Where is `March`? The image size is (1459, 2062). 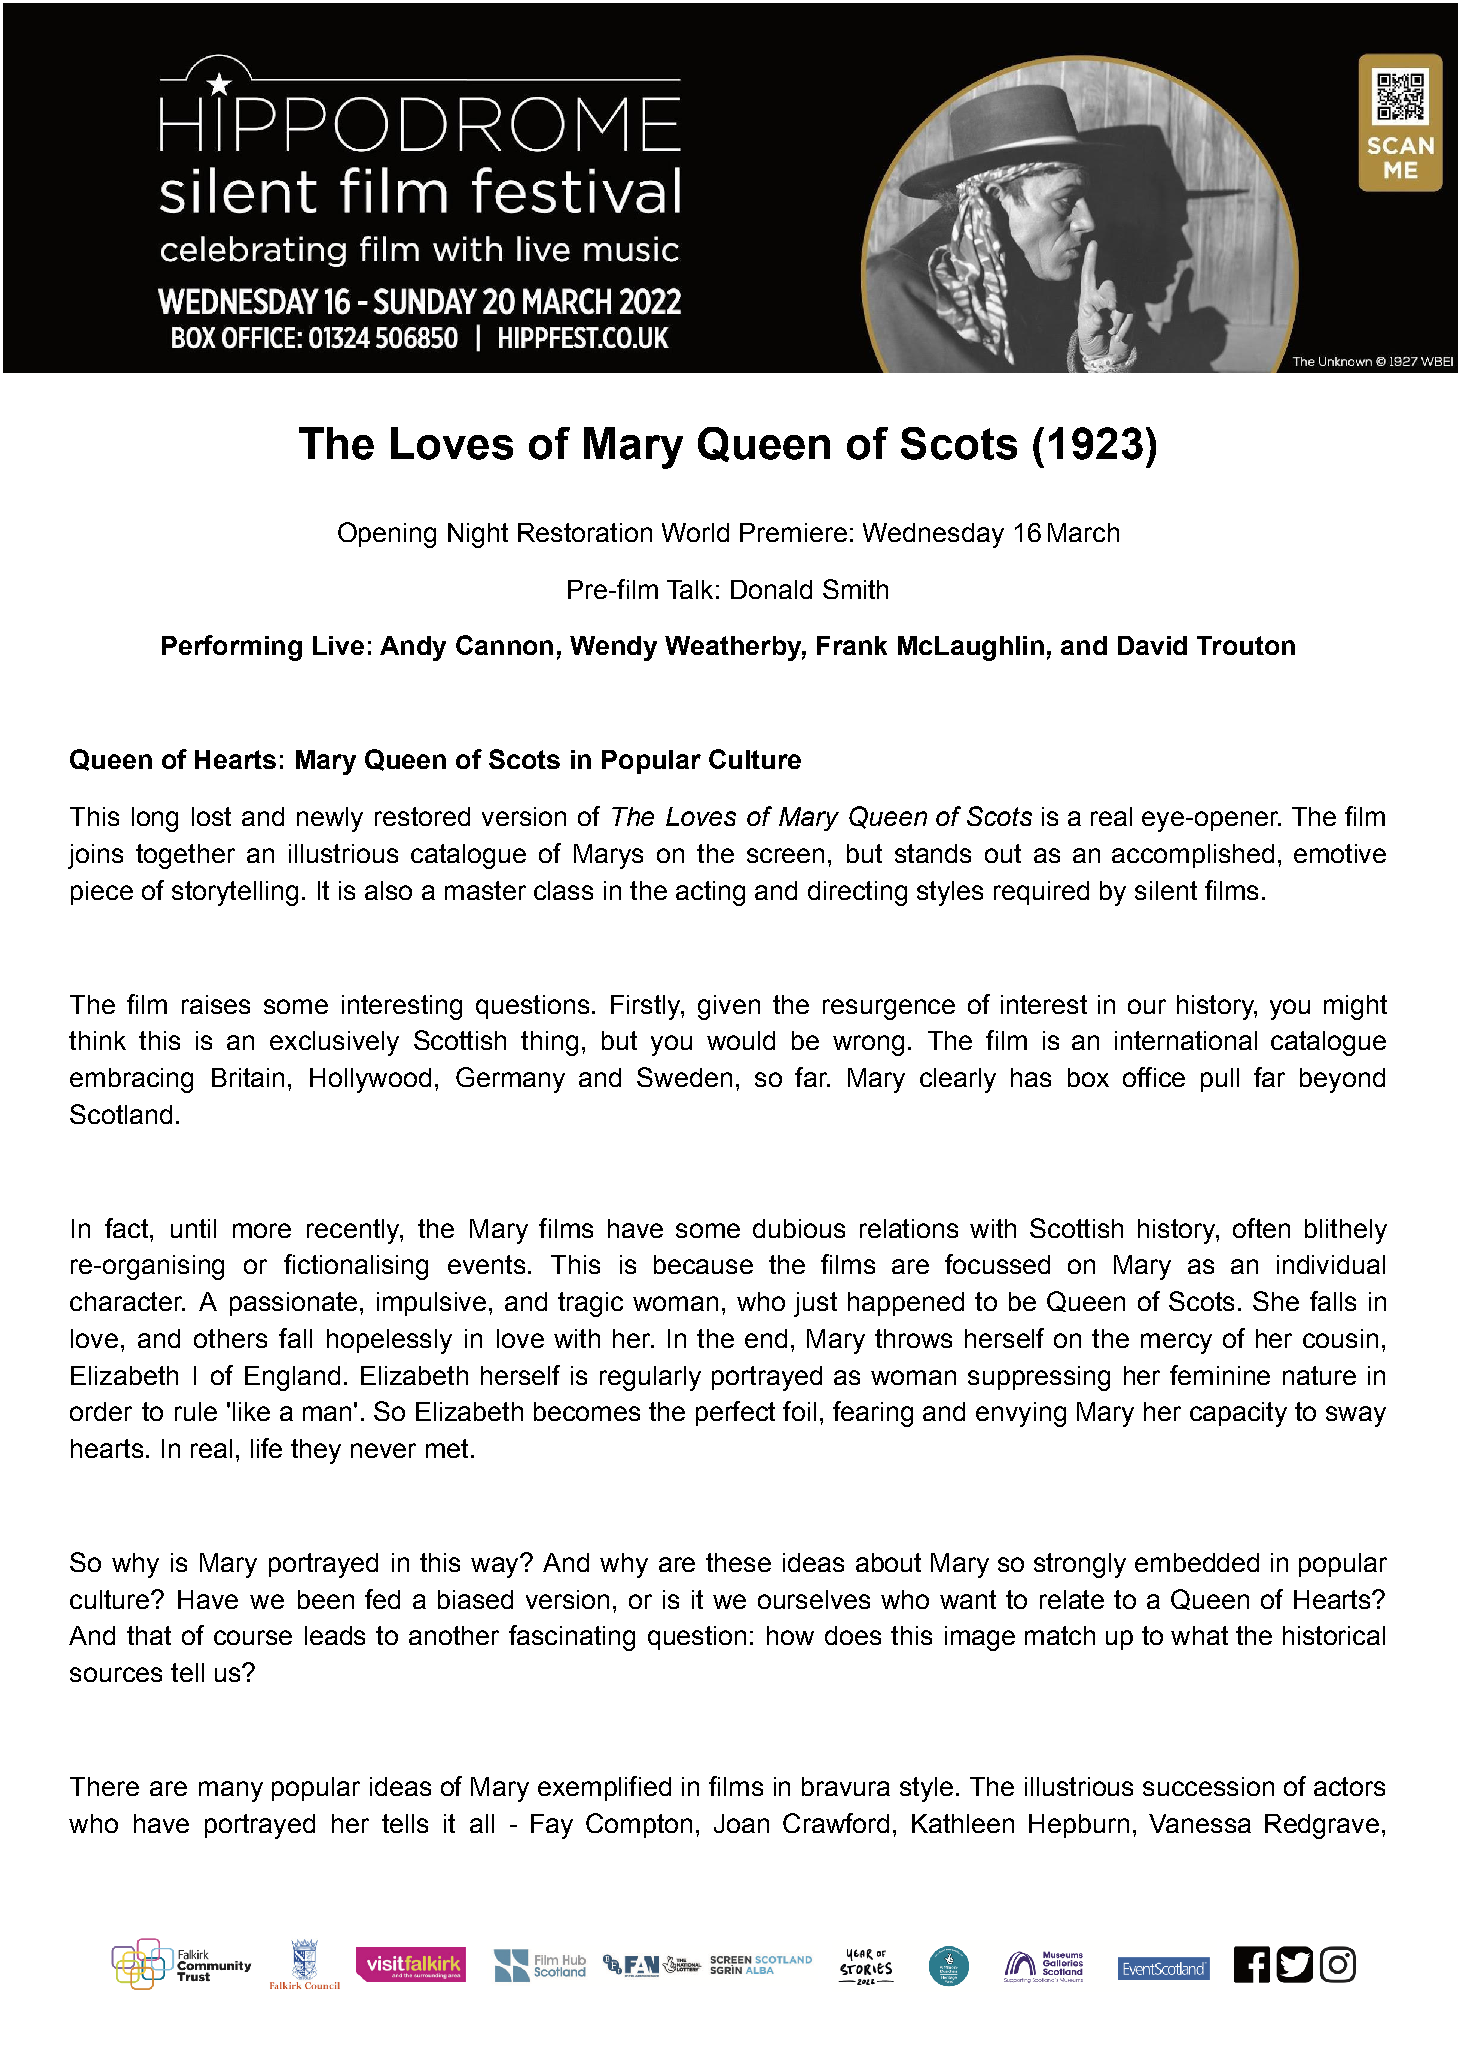
March is located at coordinates (1083, 532).
